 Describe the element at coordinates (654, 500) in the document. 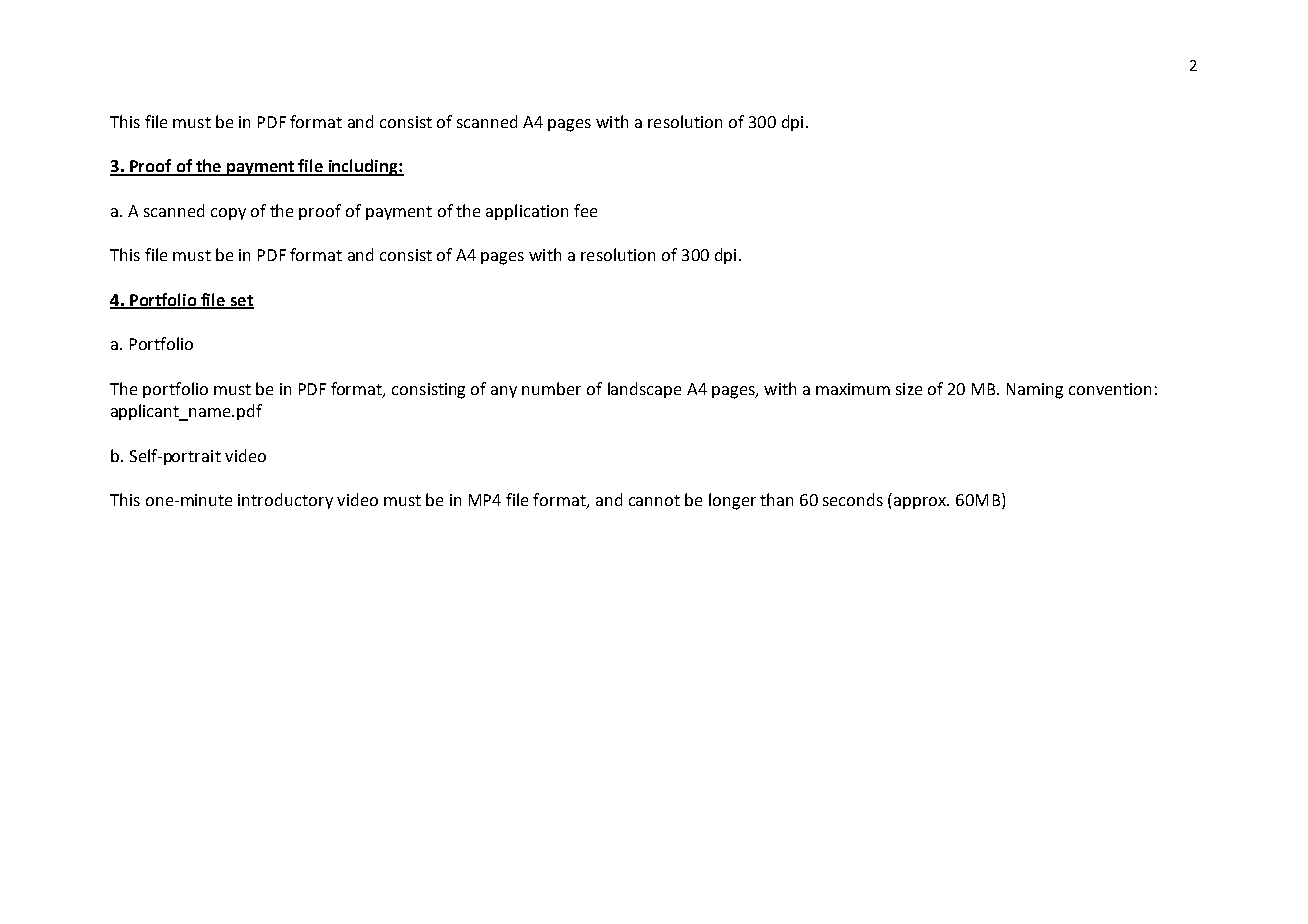

I see `cannot` at that location.
